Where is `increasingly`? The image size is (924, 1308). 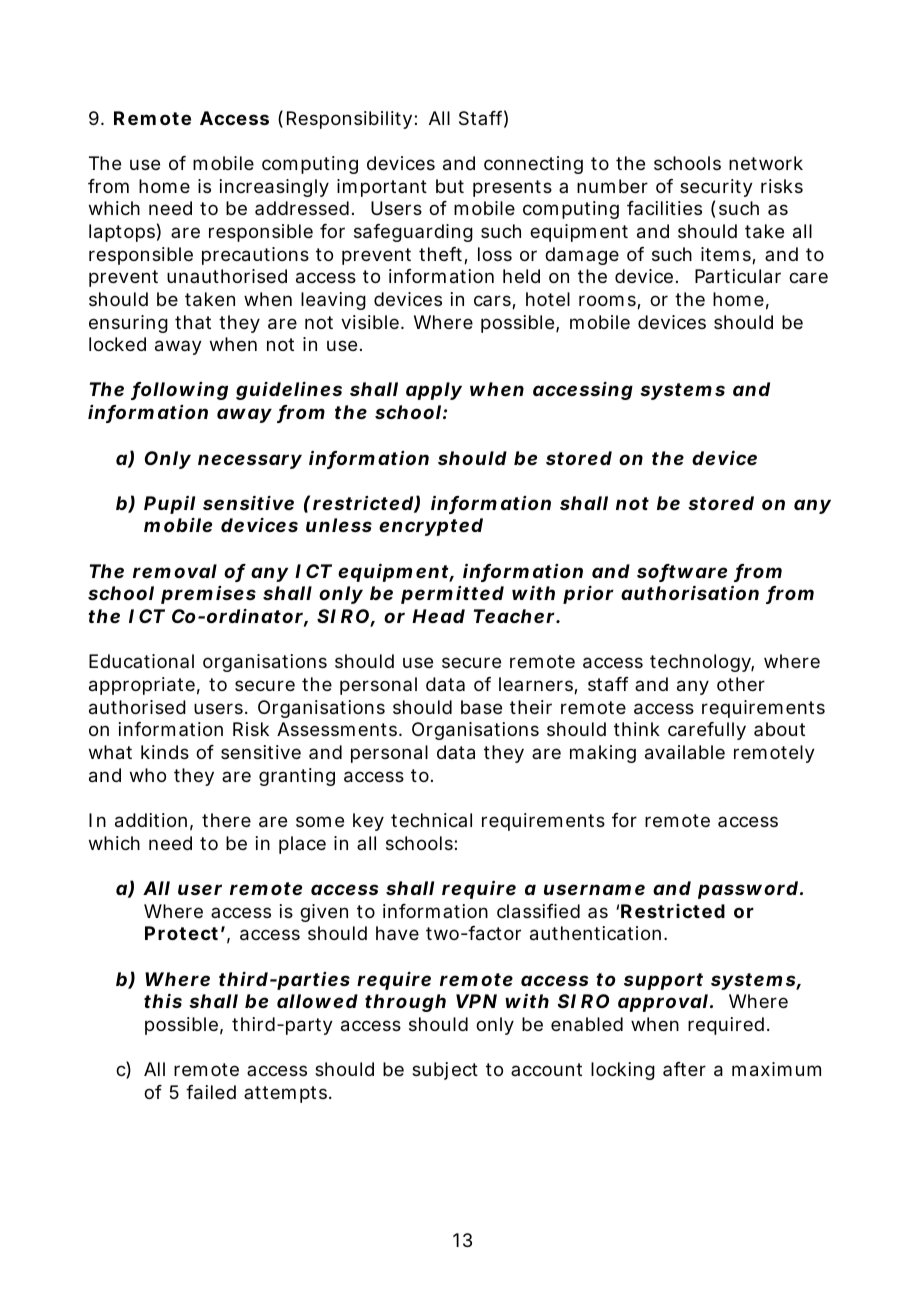
increasingly is located at coordinates (274, 188).
